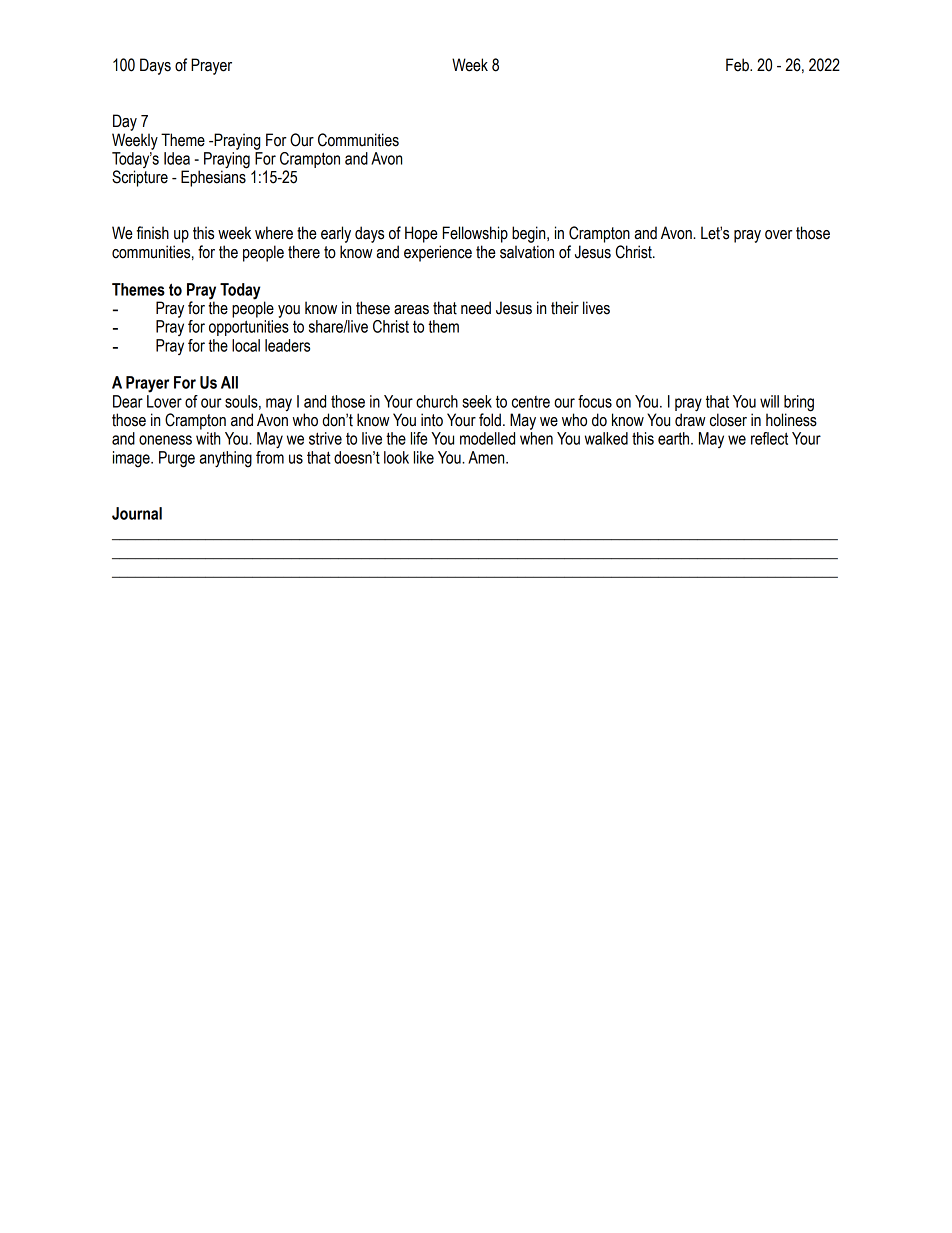 Image resolution: width=952 pixels, height=1233 pixels. What do you see at coordinates (738, 65) in the screenshot?
I see `Feb` at bounding box center [738, 65].
